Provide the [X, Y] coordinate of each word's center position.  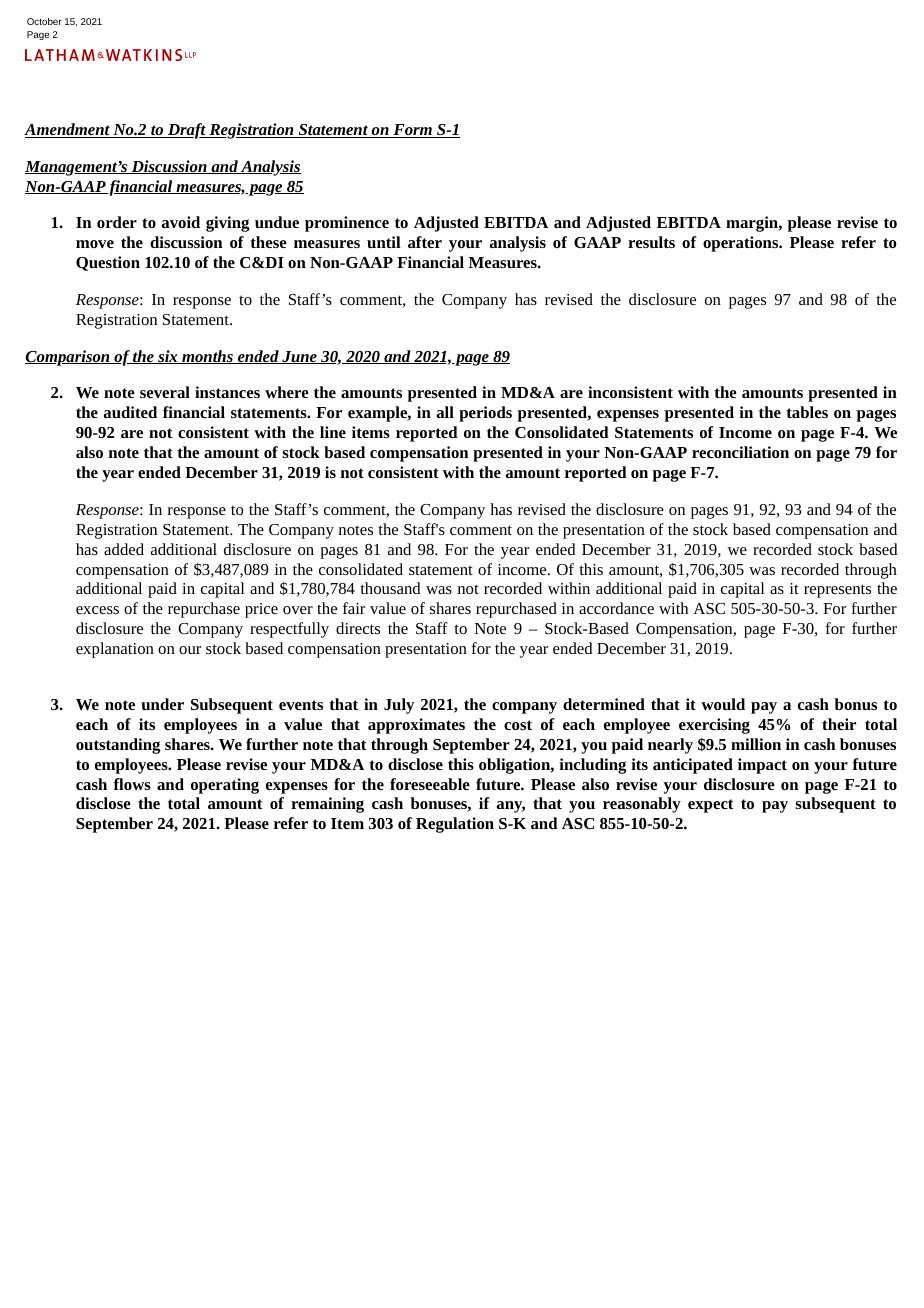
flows [132, 784]
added [124, 549]
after [425, 242]
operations [742, 244]
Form [412, 131]
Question [108, 263]
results [651, 242]
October [44, 21]
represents [837, 591]
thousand [390, 588]
